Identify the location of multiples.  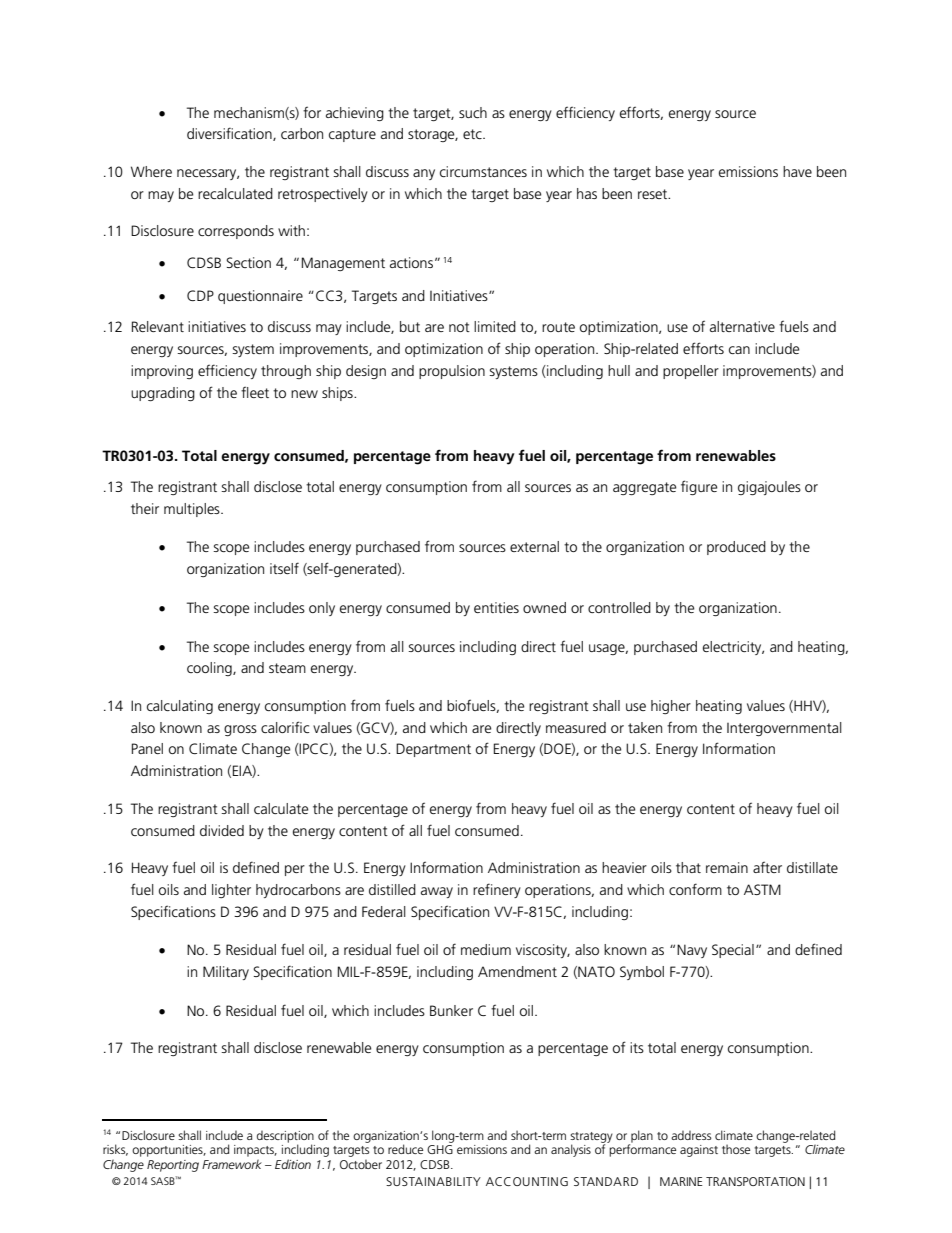
(193, 510).
